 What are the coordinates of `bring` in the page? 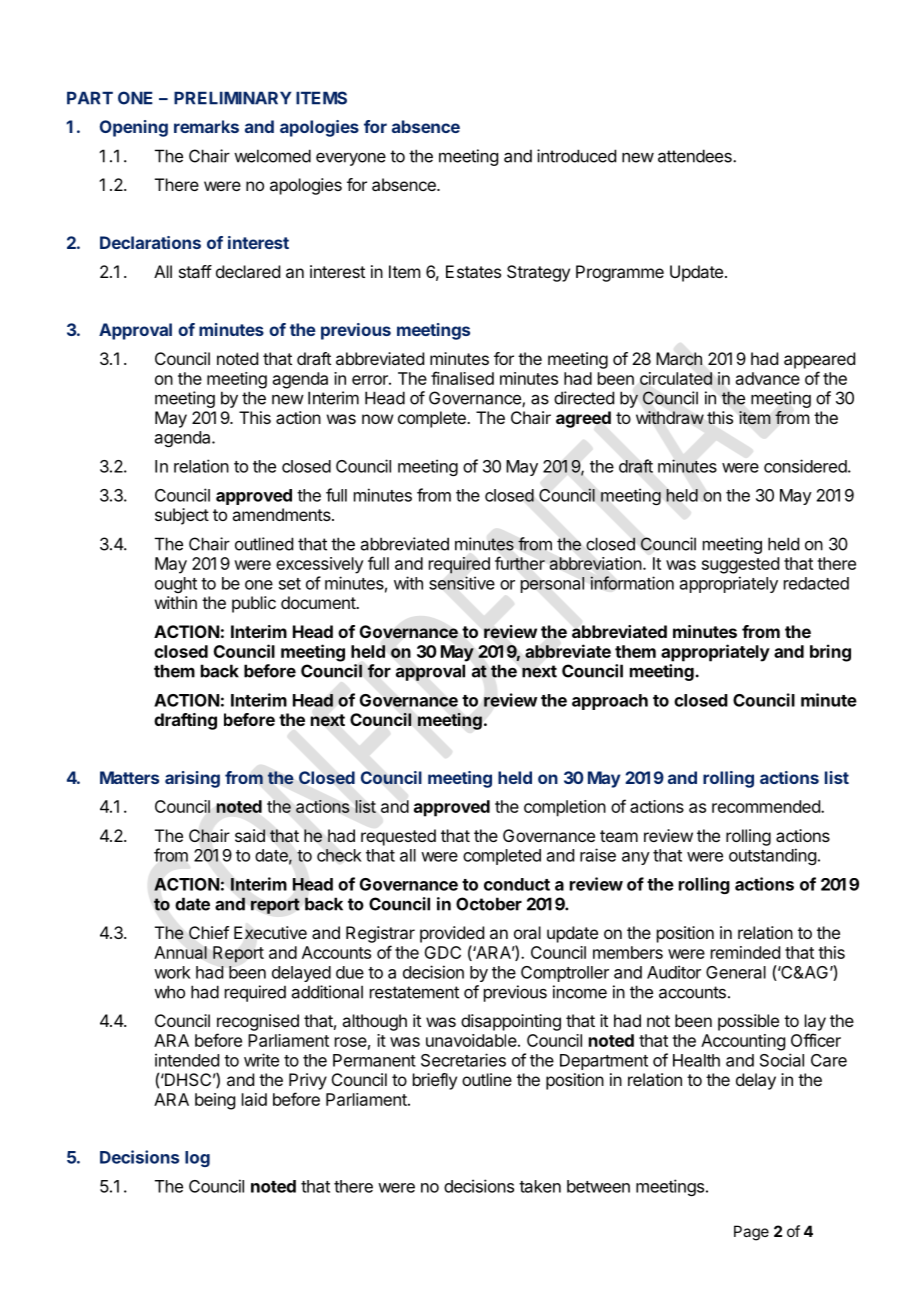 It's located at (830, 653).
